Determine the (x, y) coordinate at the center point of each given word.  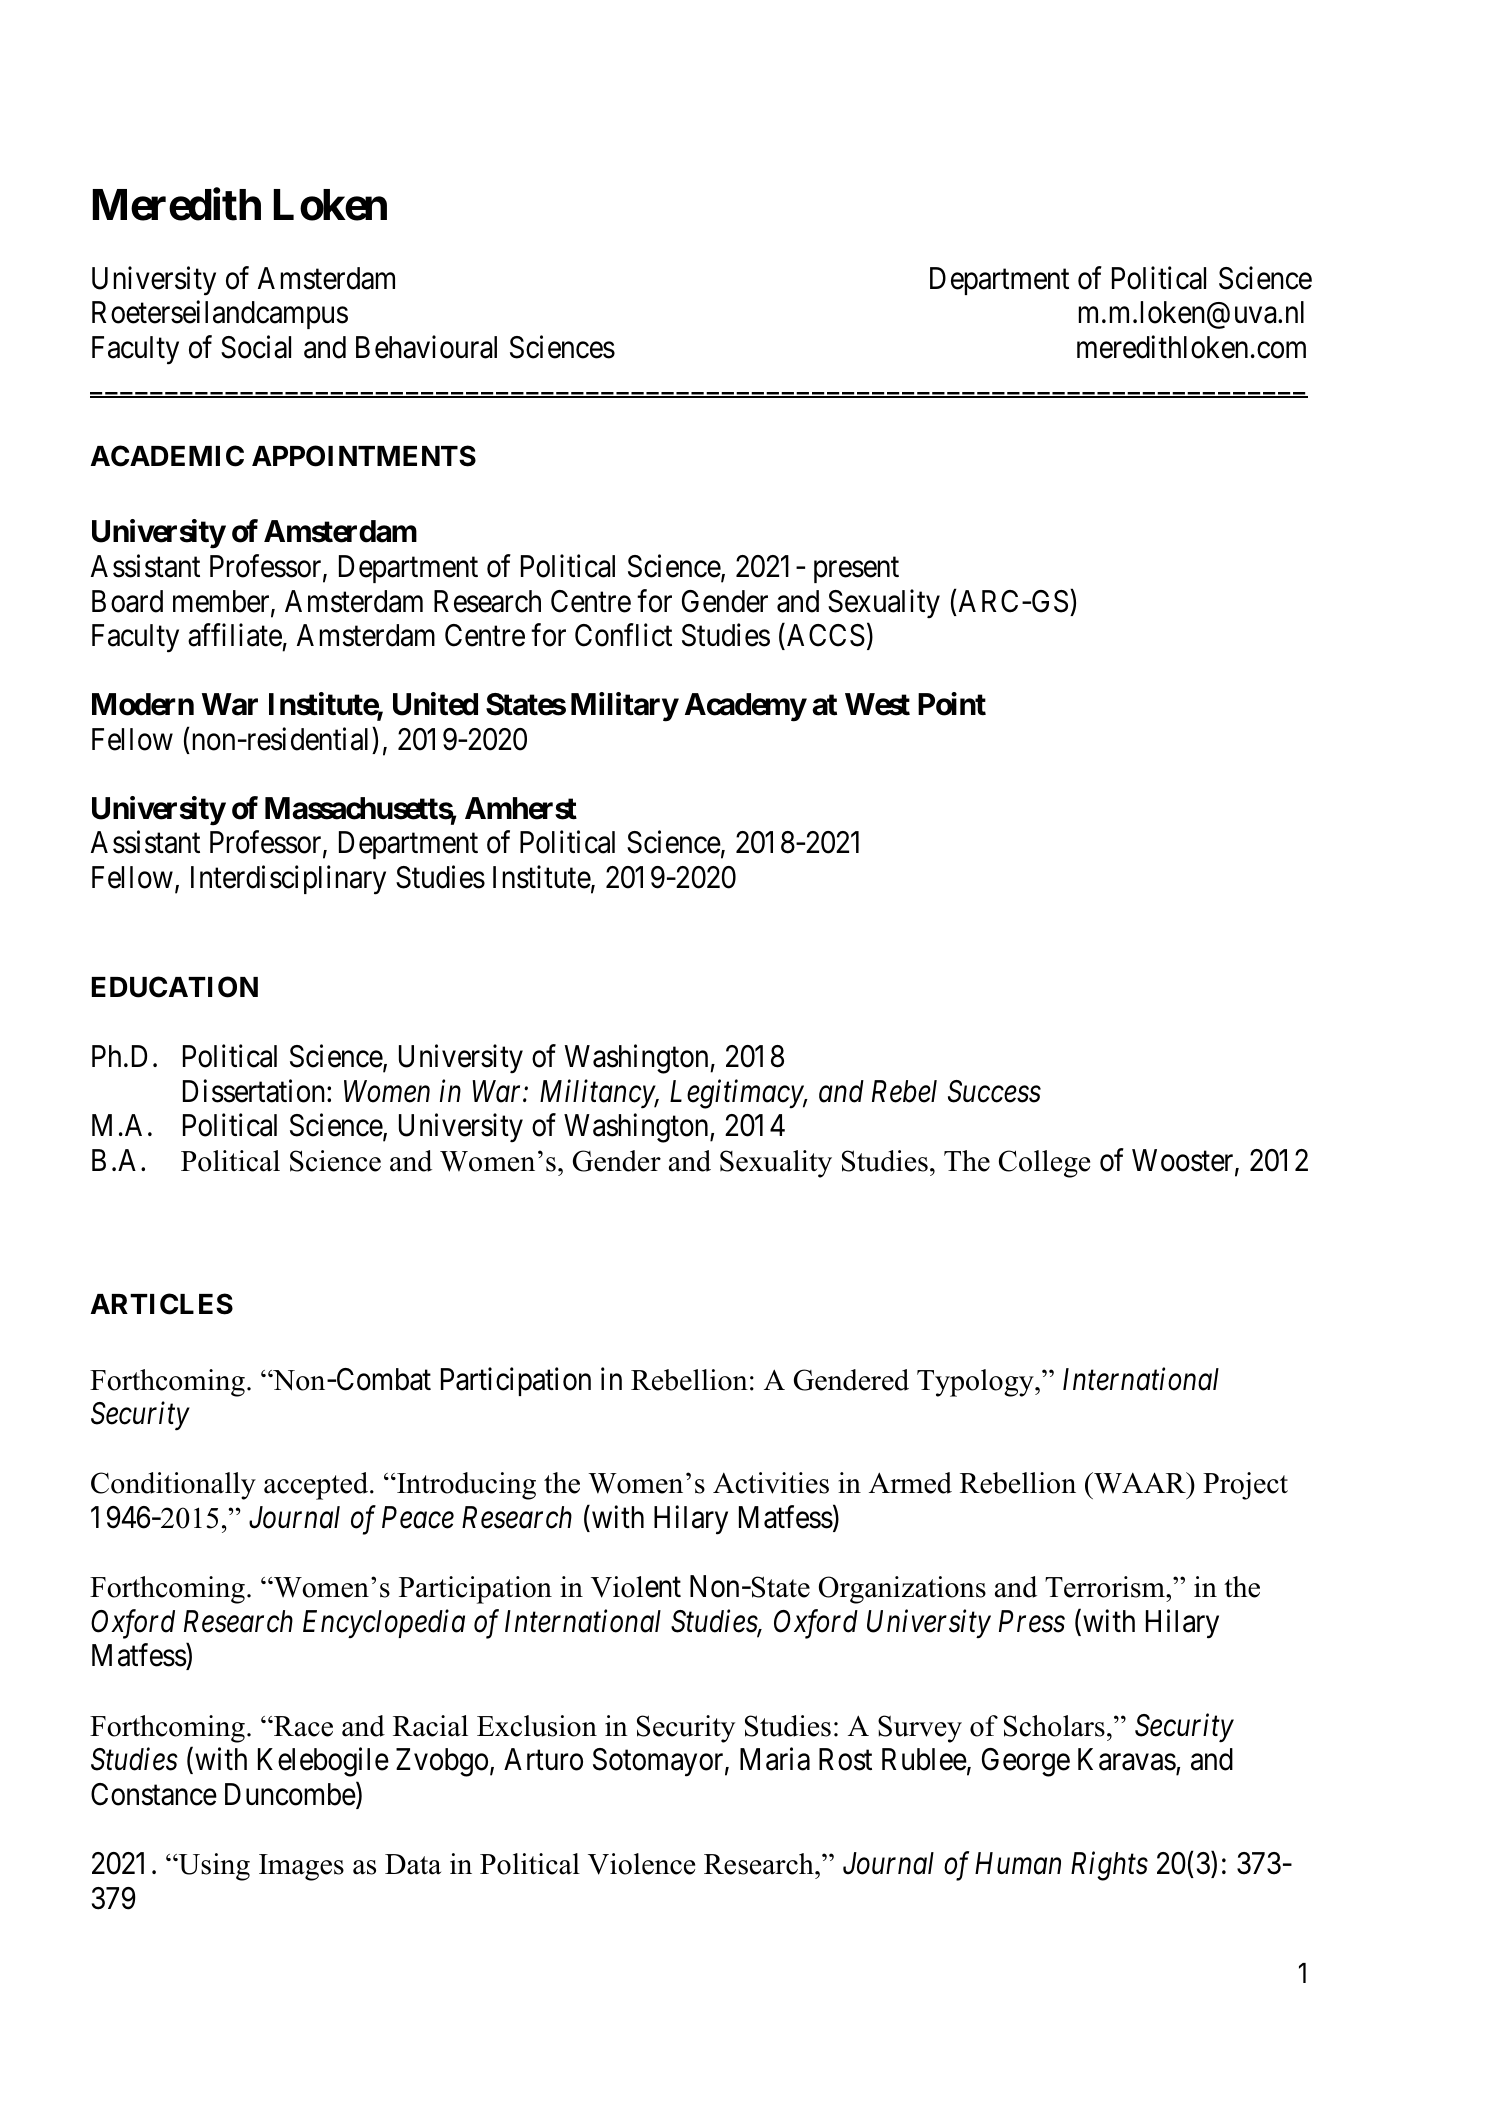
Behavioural (426, 347)
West (877, 704)
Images (301, 1867)
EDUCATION (175, 987)
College (1044, 1164)
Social (256, 347)
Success (994, 1091)
